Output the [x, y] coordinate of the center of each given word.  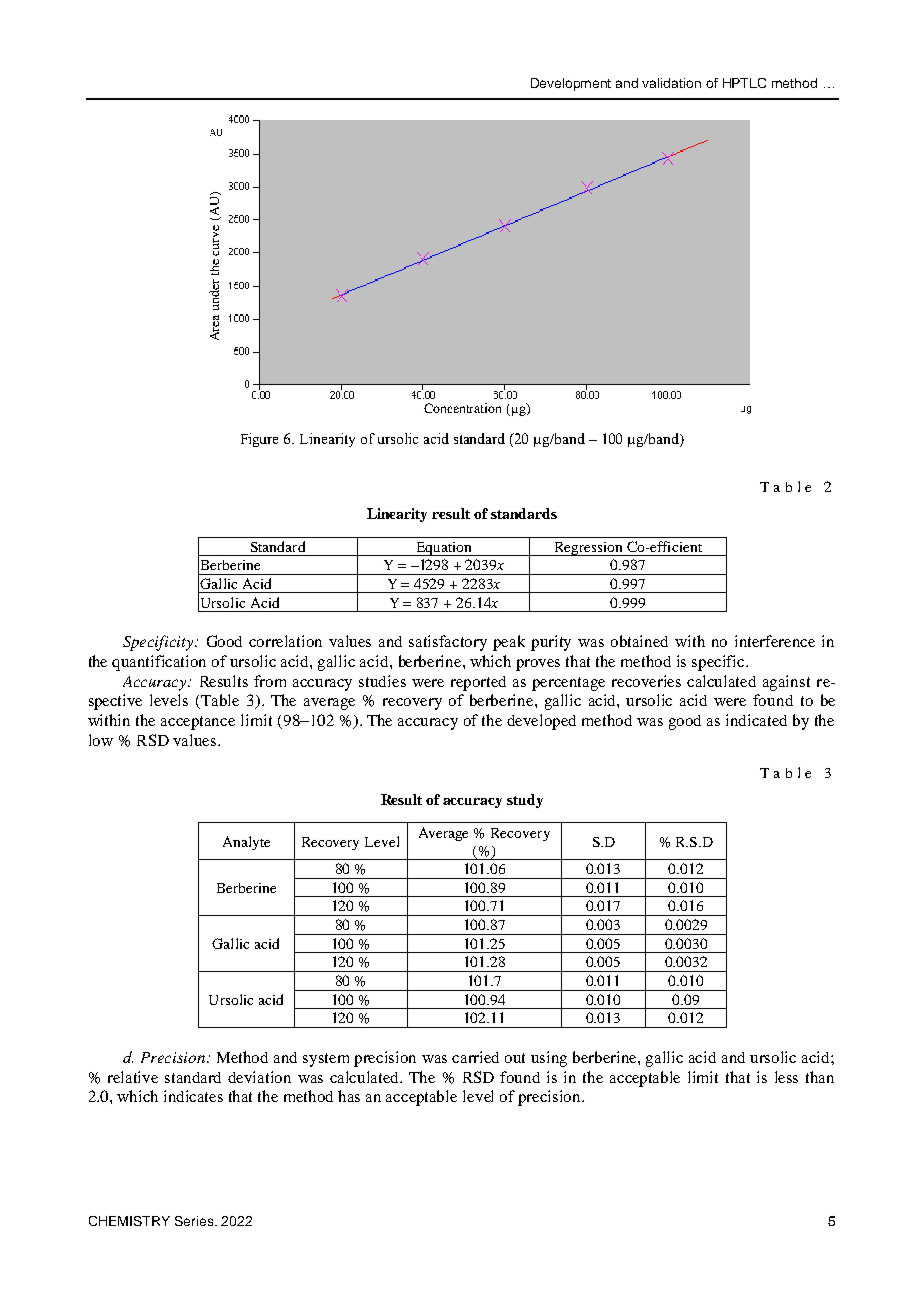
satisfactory [448, 643]
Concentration [462, 408]
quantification [159, 663]
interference [775, 641]
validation [671, 83]
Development [571, 84]
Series [195, 1221]
